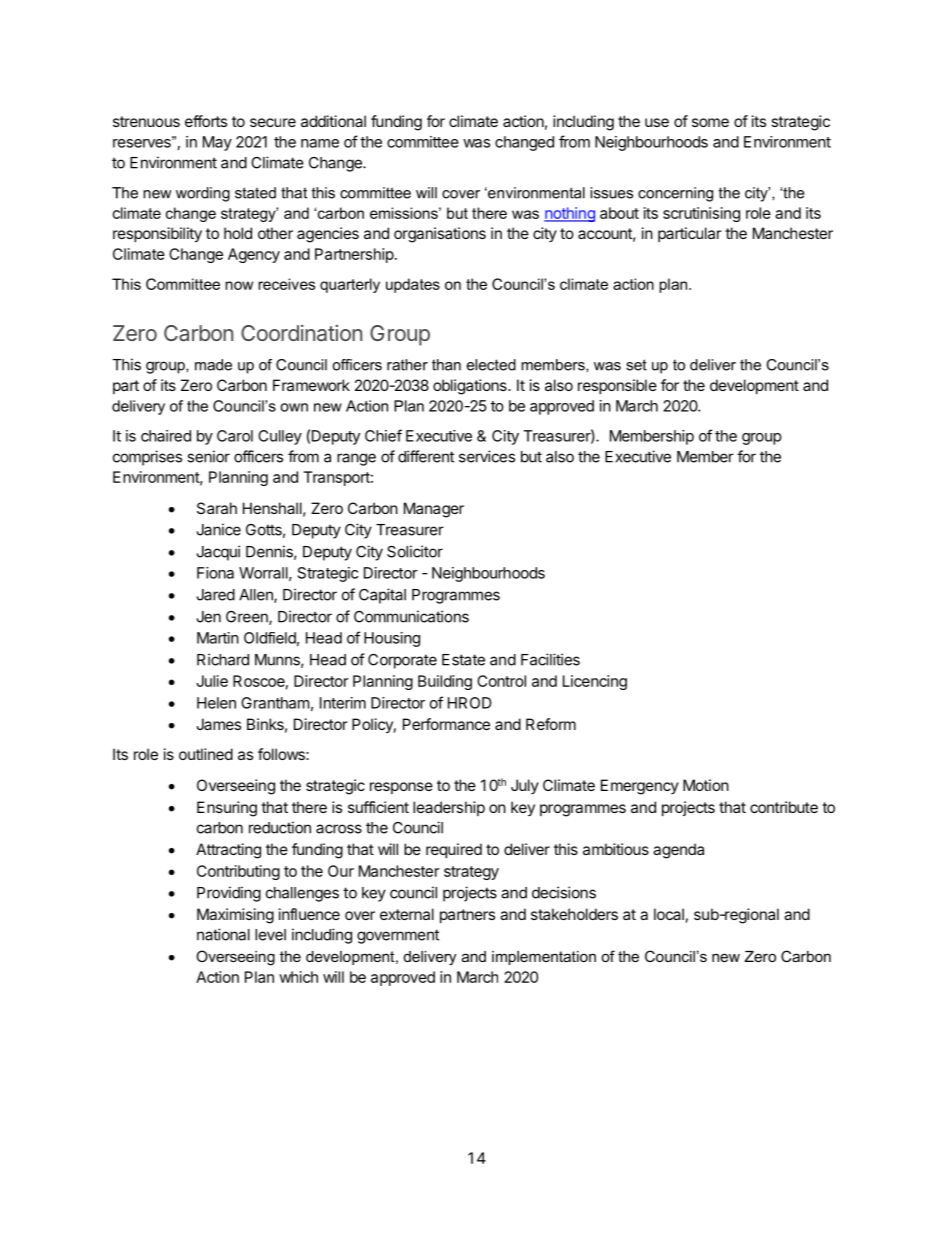 The image size is (952, 1233). Describe the element at coordinates (218, 553) in the document. I see `Jacqui` at that location.
